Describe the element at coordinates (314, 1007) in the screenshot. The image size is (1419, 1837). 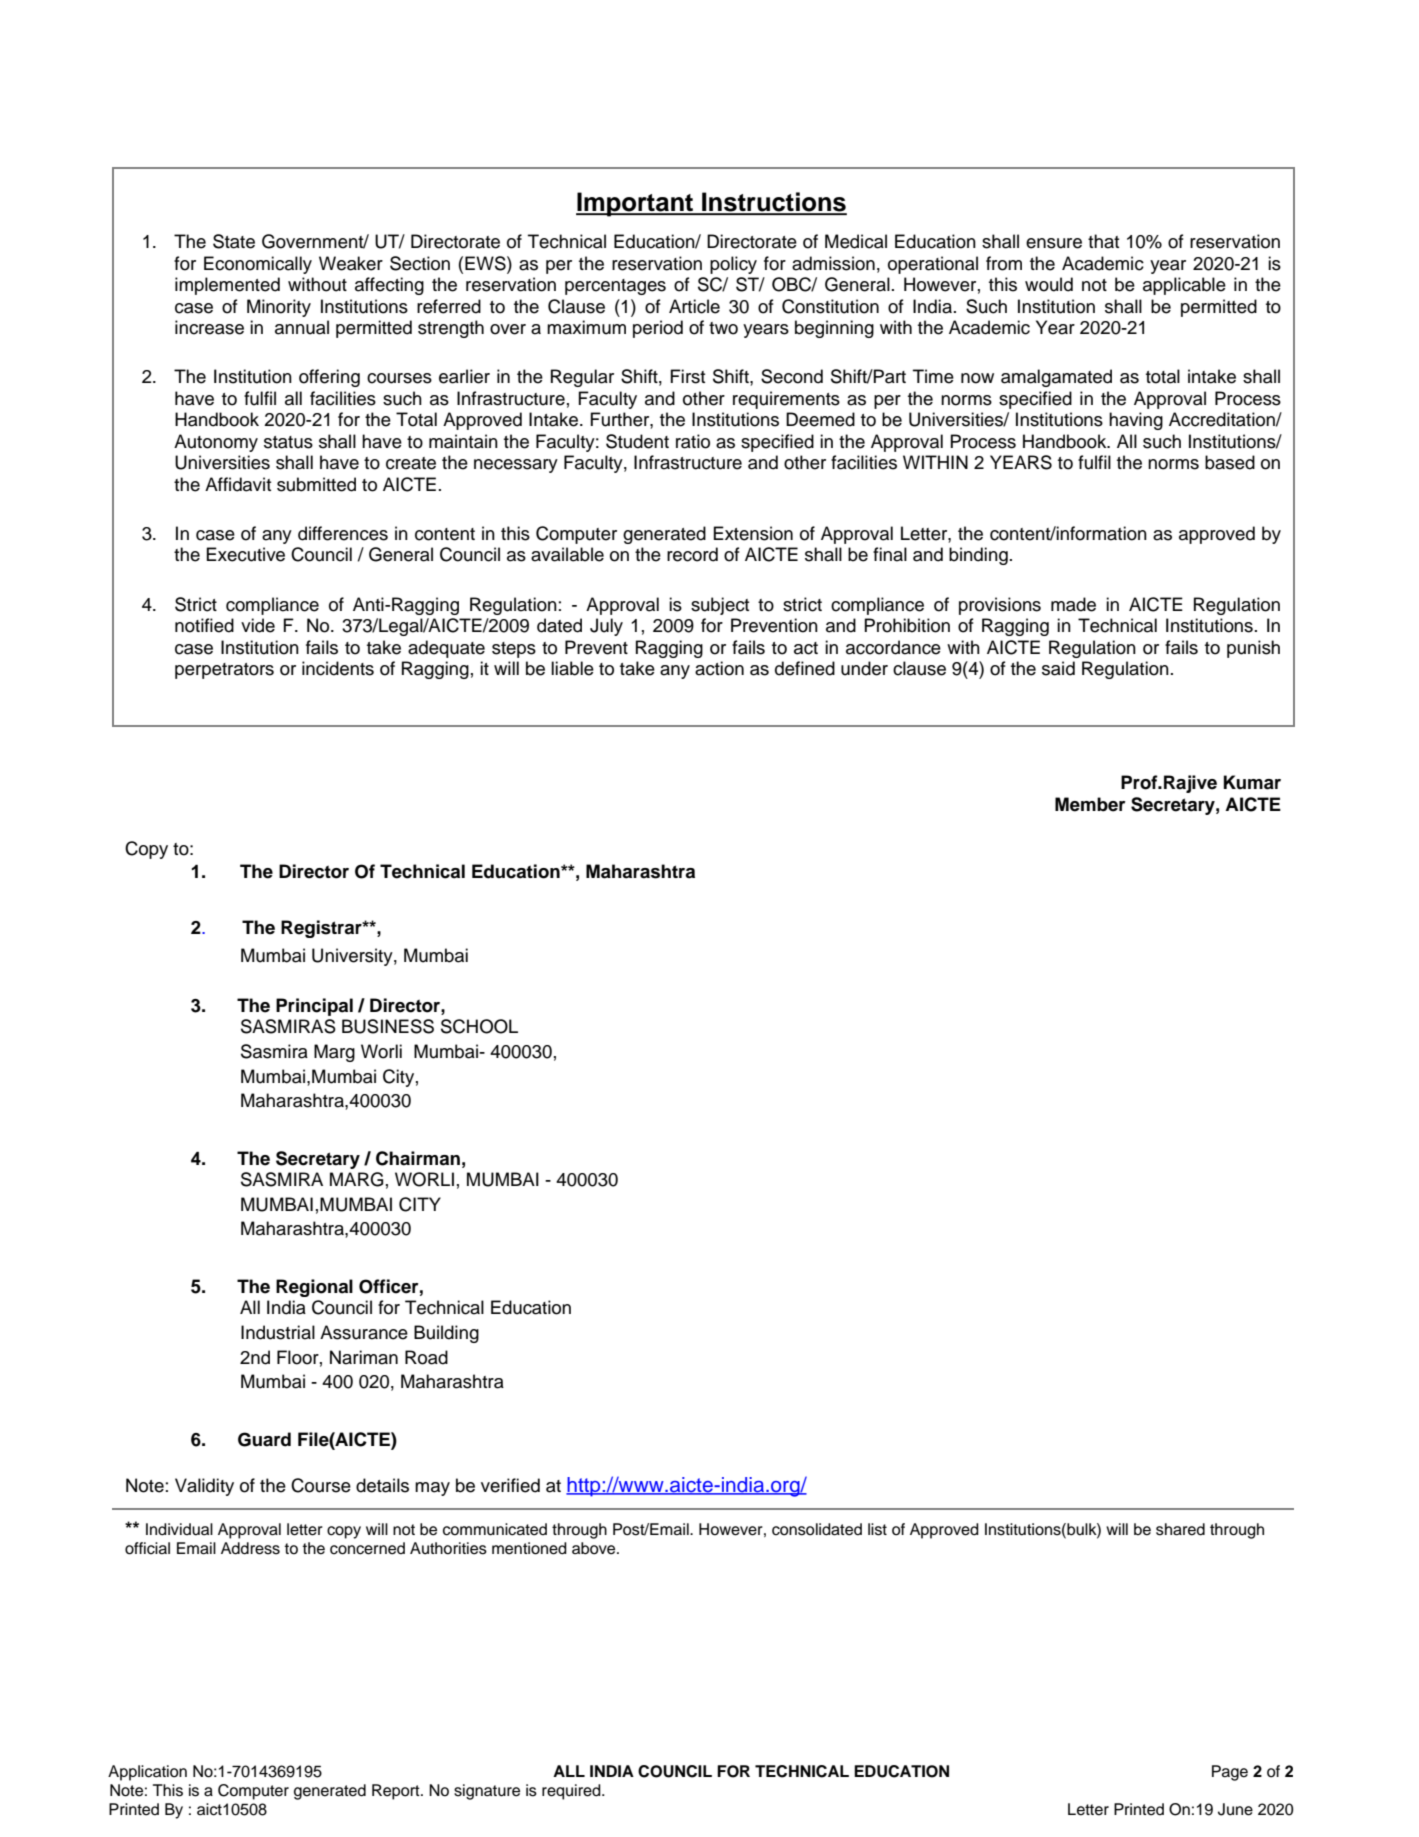
I see `Principal` at that location.
